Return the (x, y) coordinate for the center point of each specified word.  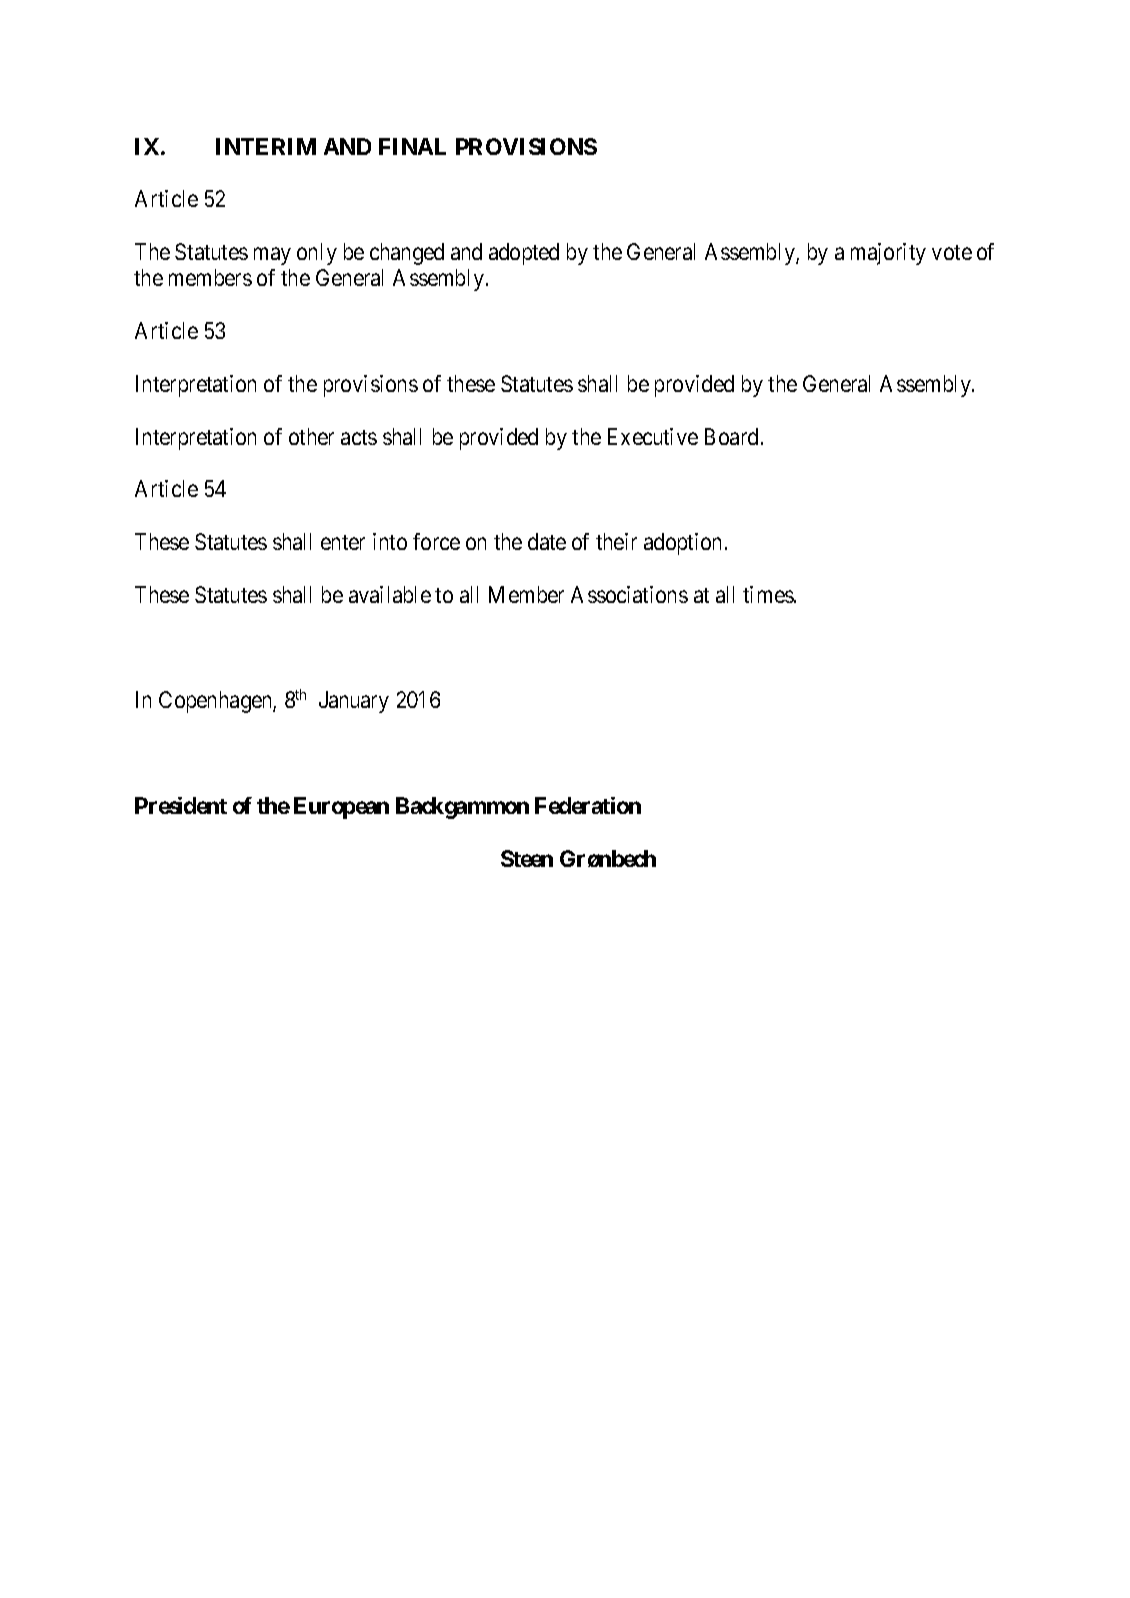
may (272, 256)
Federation (588, 805)
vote (952, 252)
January (354, 702)
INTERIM (266, 146)
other (311, 436)
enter (343, 542)
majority (888, 254)
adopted (524, 254)
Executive (653, 436)
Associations (629, 594)
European (341, 808)
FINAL (412, 146)
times (768, 594)
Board (731, 436)
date (547, 541)
